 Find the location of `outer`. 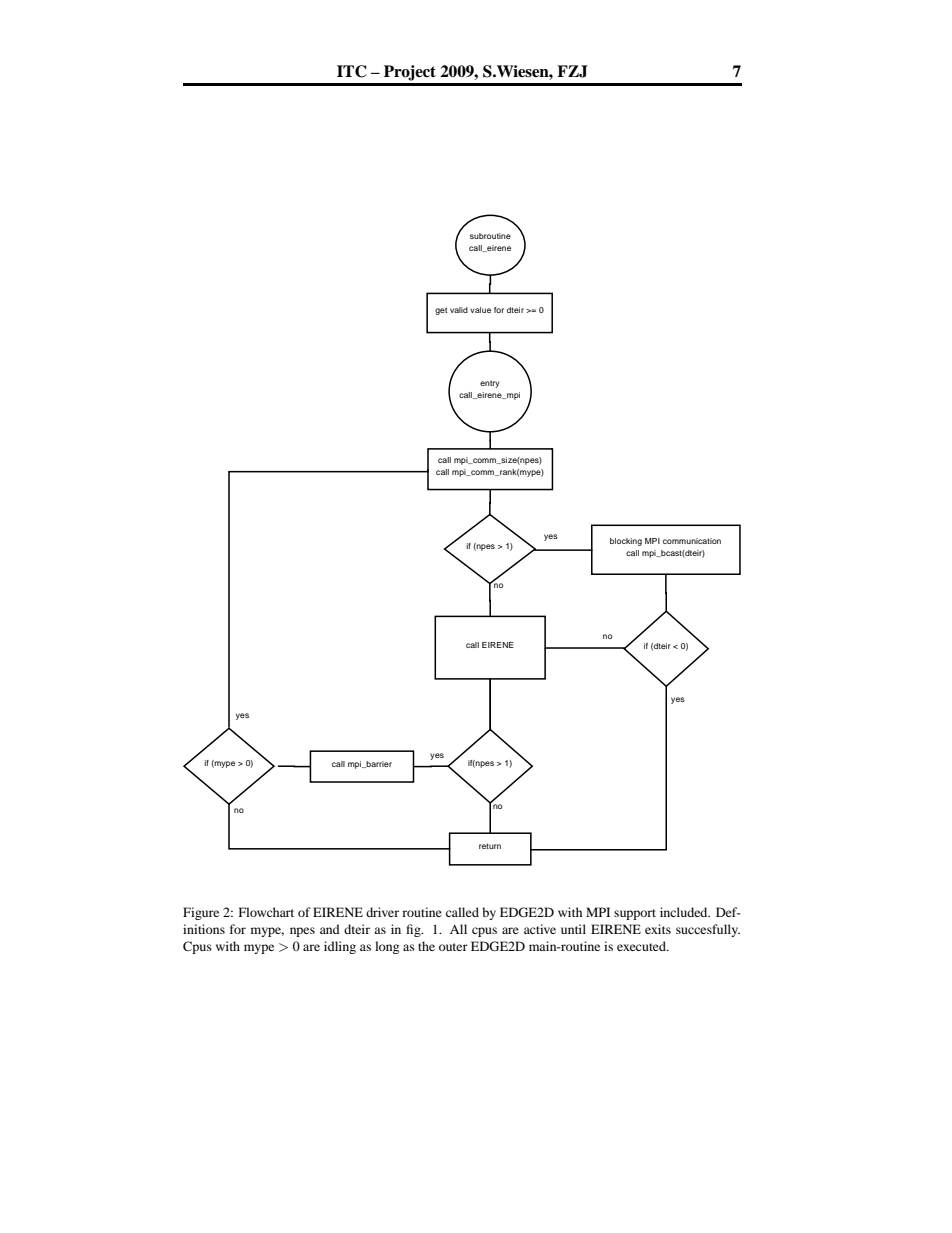

outer is located at coordinates (453, 947).
